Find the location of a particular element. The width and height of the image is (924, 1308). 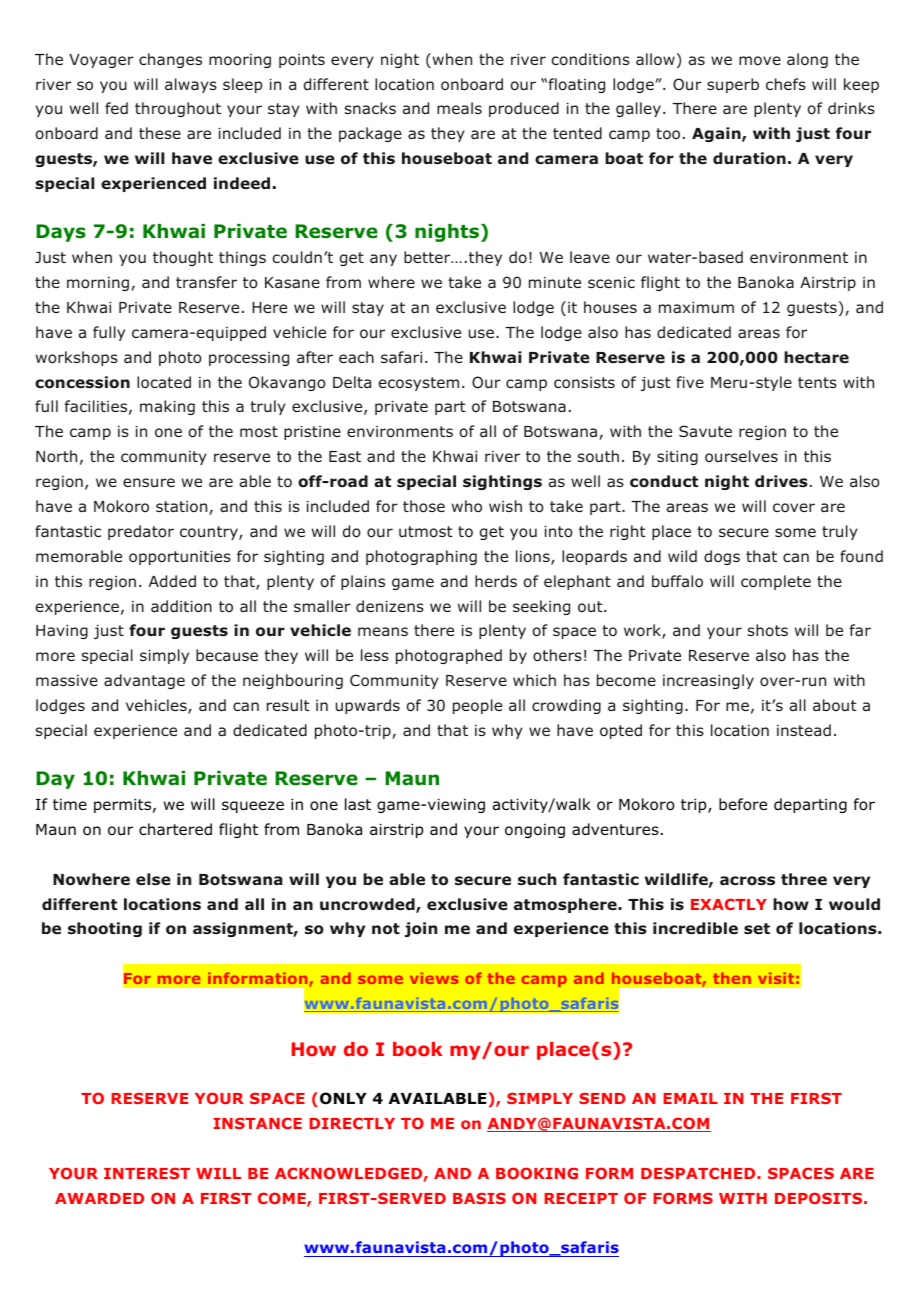

meals is located at coordinates (459, 108).
